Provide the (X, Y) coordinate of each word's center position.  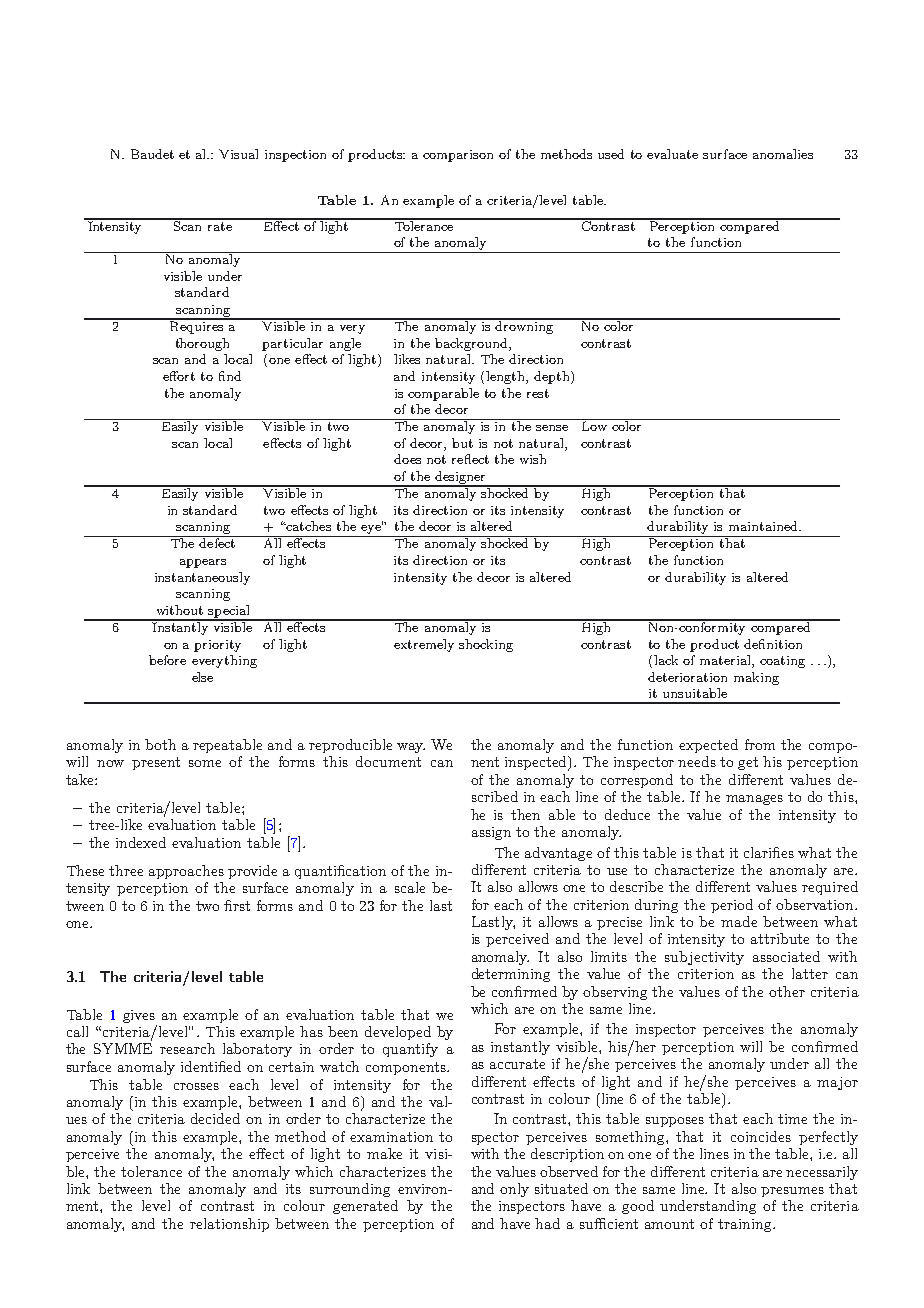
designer (460, 478)
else (202, 677)
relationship (229, 1225)
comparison (458, 156)
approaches (186, 872)
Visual (238, 154)
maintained (764, 526)
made (739, 921)
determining (511, 975)
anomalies (783, 154)
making (756, 678)
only (514, 1190)
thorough (202, 344)
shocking (486, 645)
